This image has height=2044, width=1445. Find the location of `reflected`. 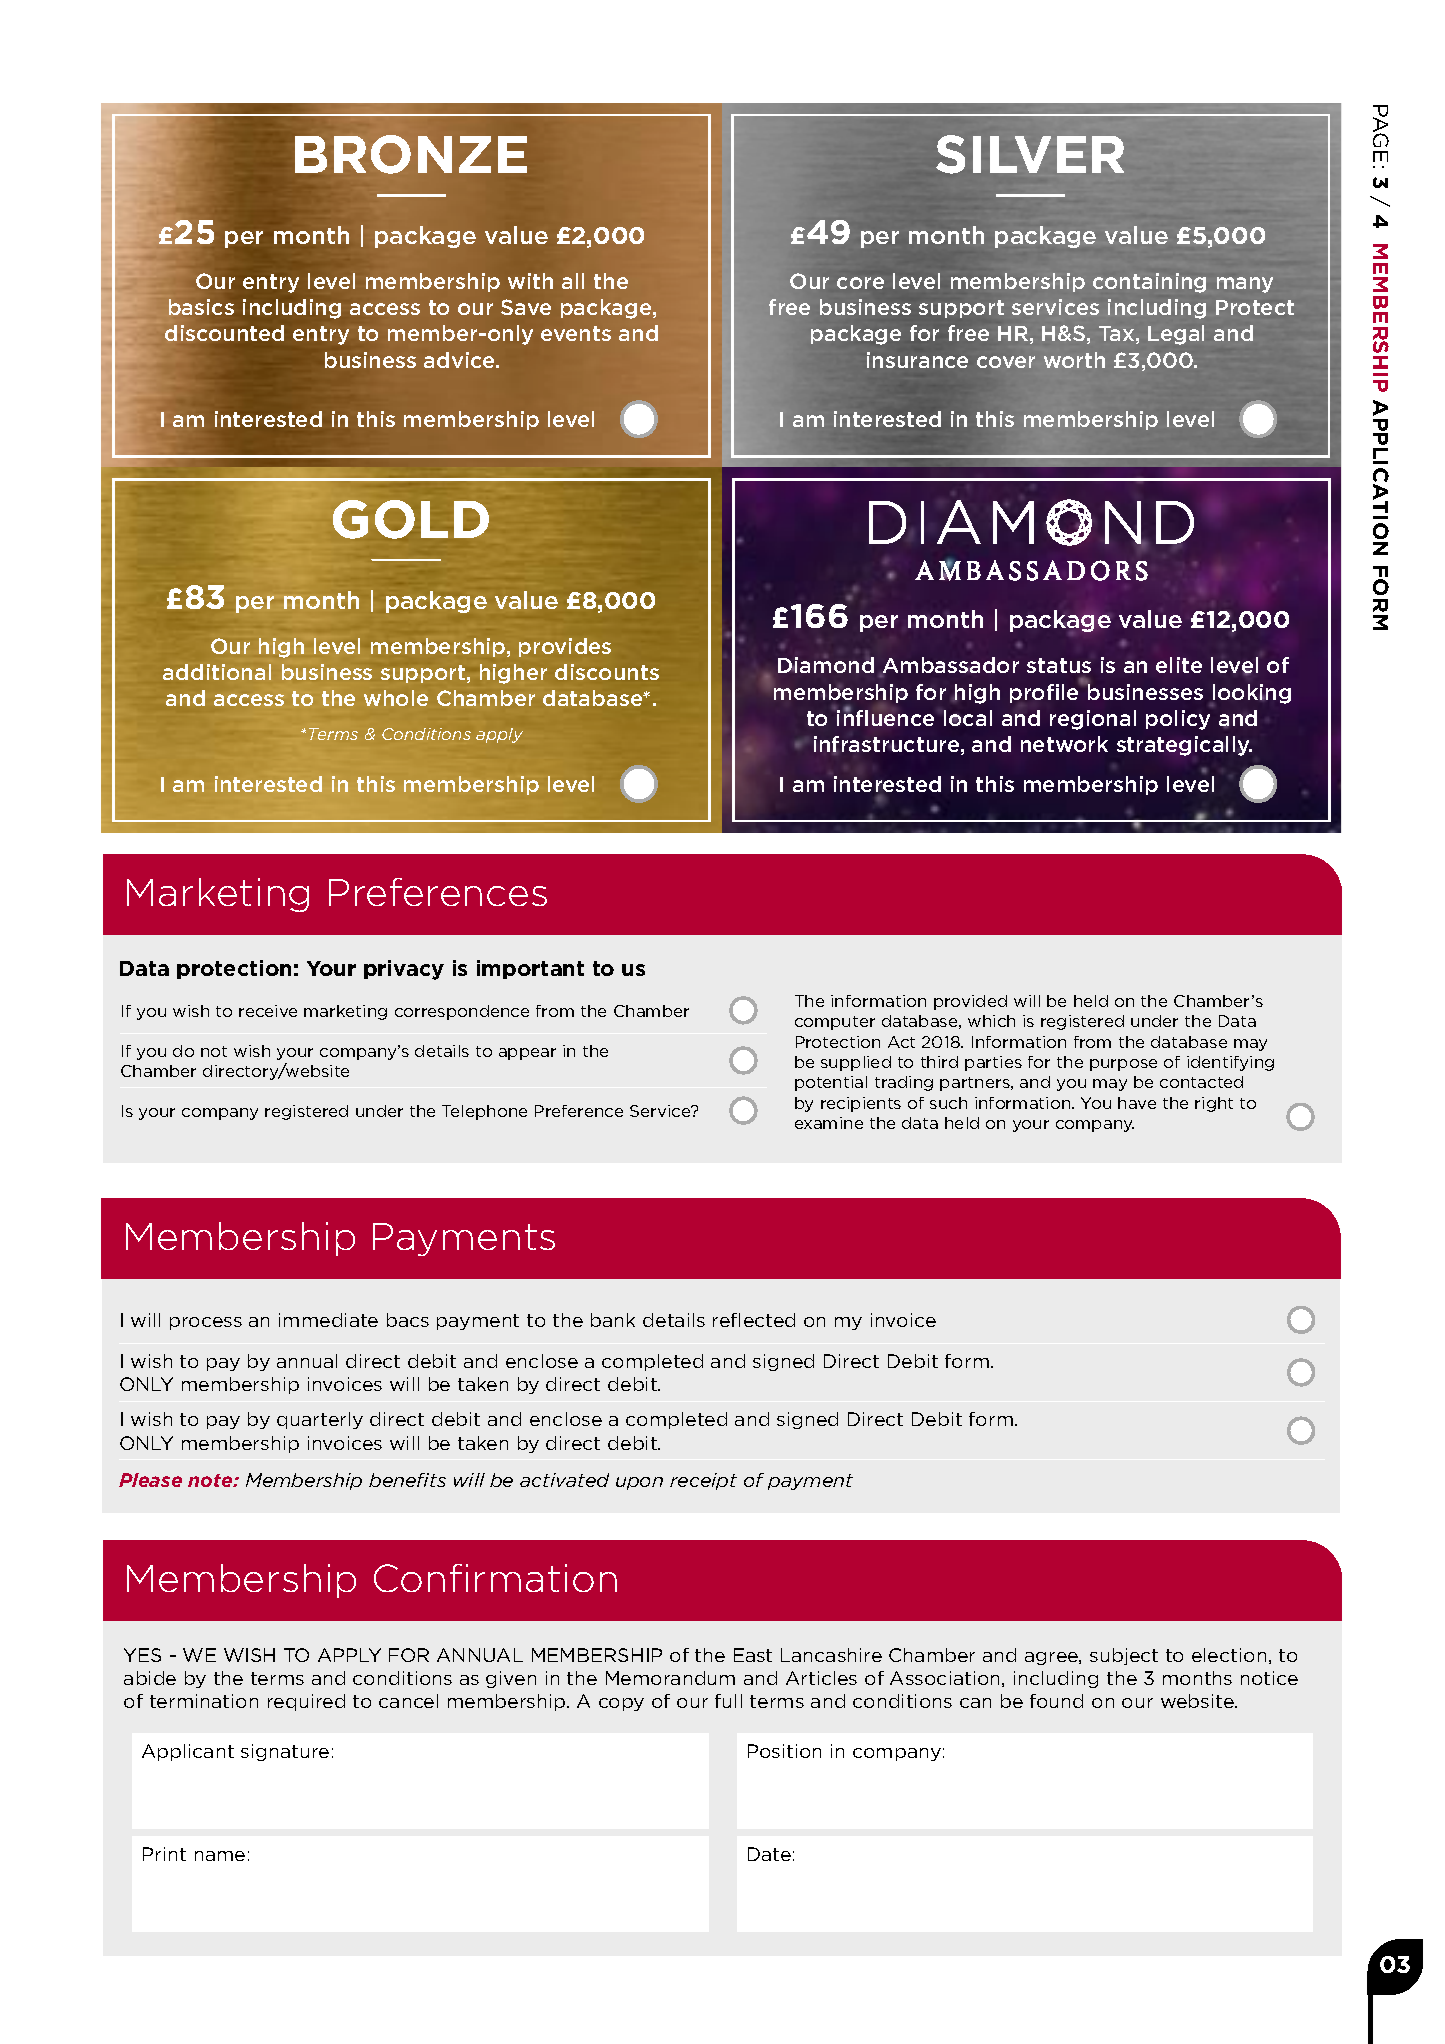

reflected is located at coordinates (754, 1320).
